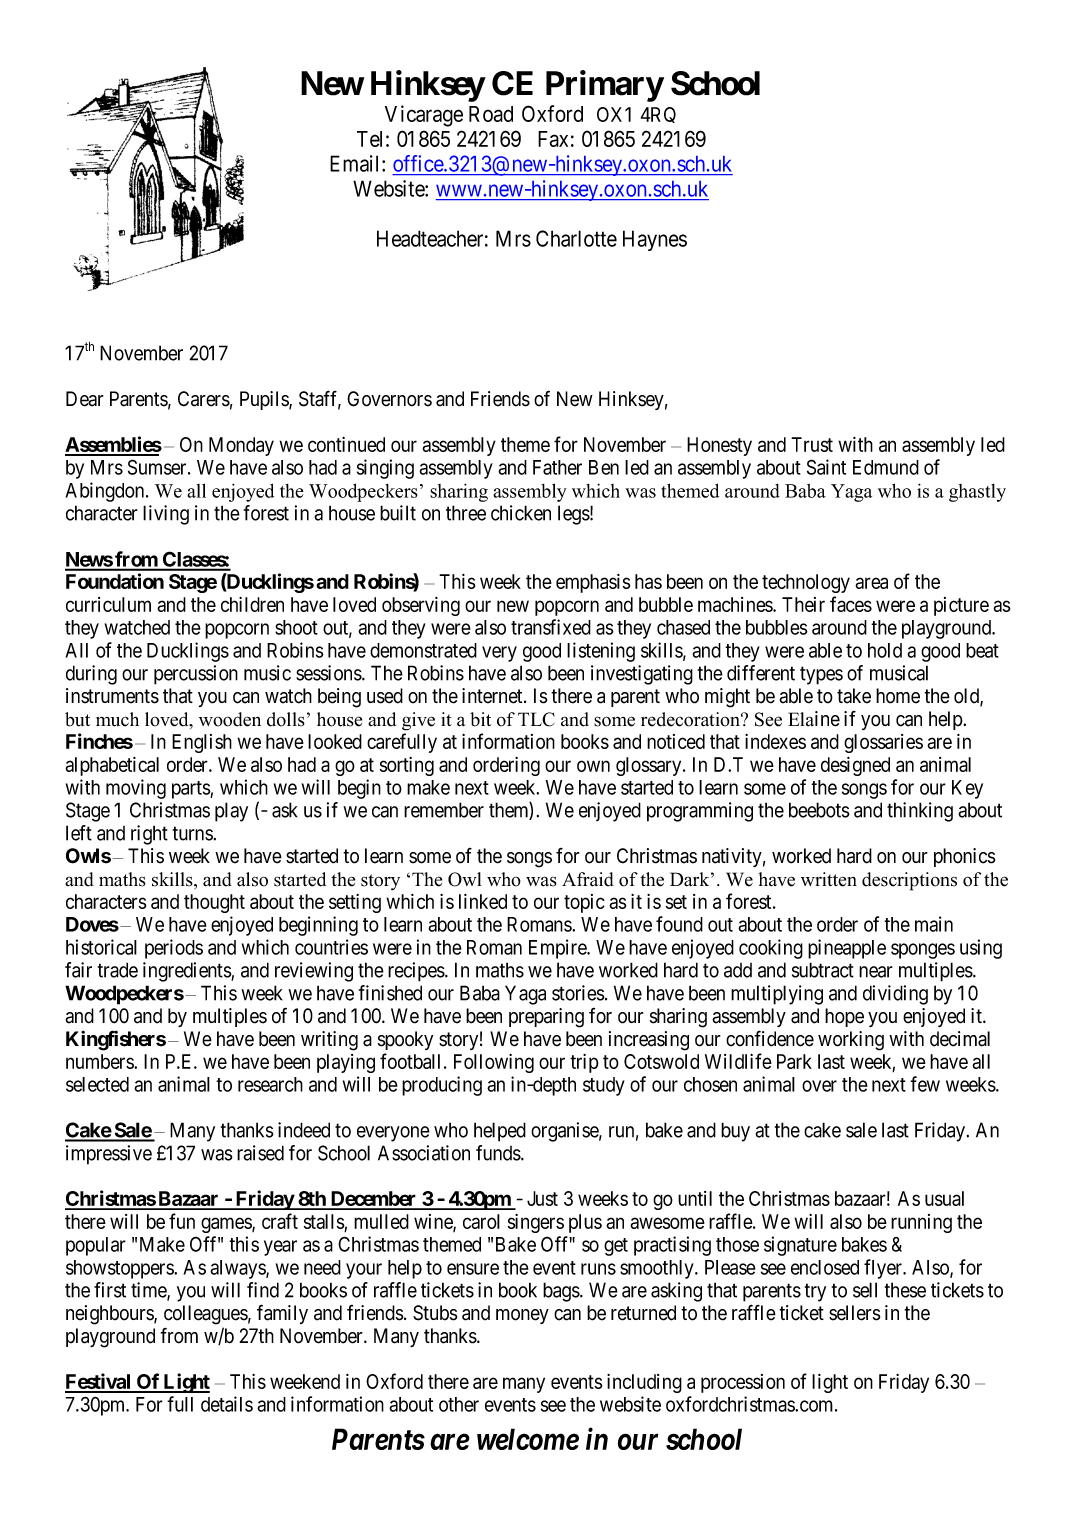  What do you see at coordinates (558, 949) in the screenshot?
I see `Empire` at bounding box center [558, 949].
